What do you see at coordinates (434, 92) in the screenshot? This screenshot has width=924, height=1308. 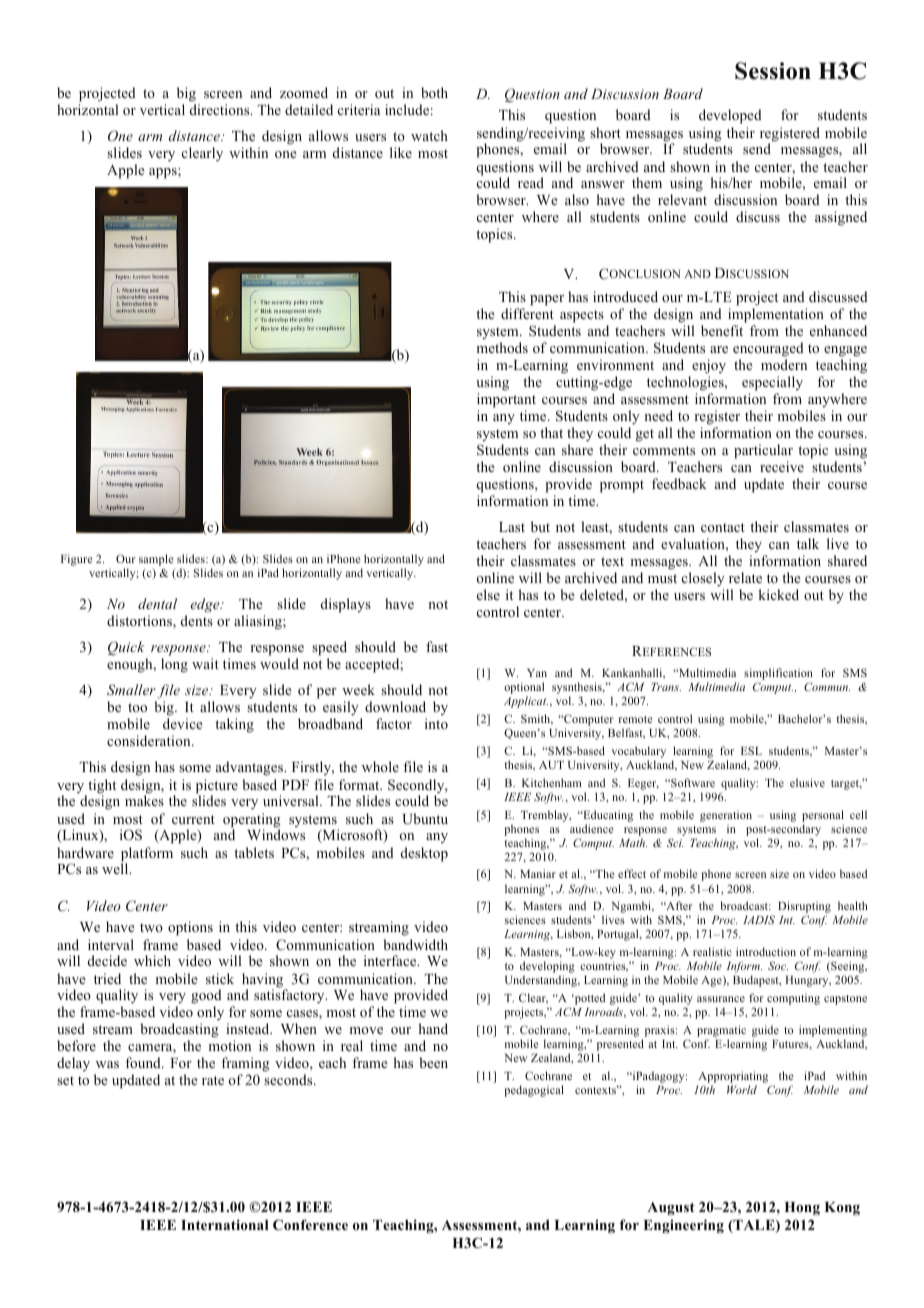 I see `both` at bounding box center [434, 92].
